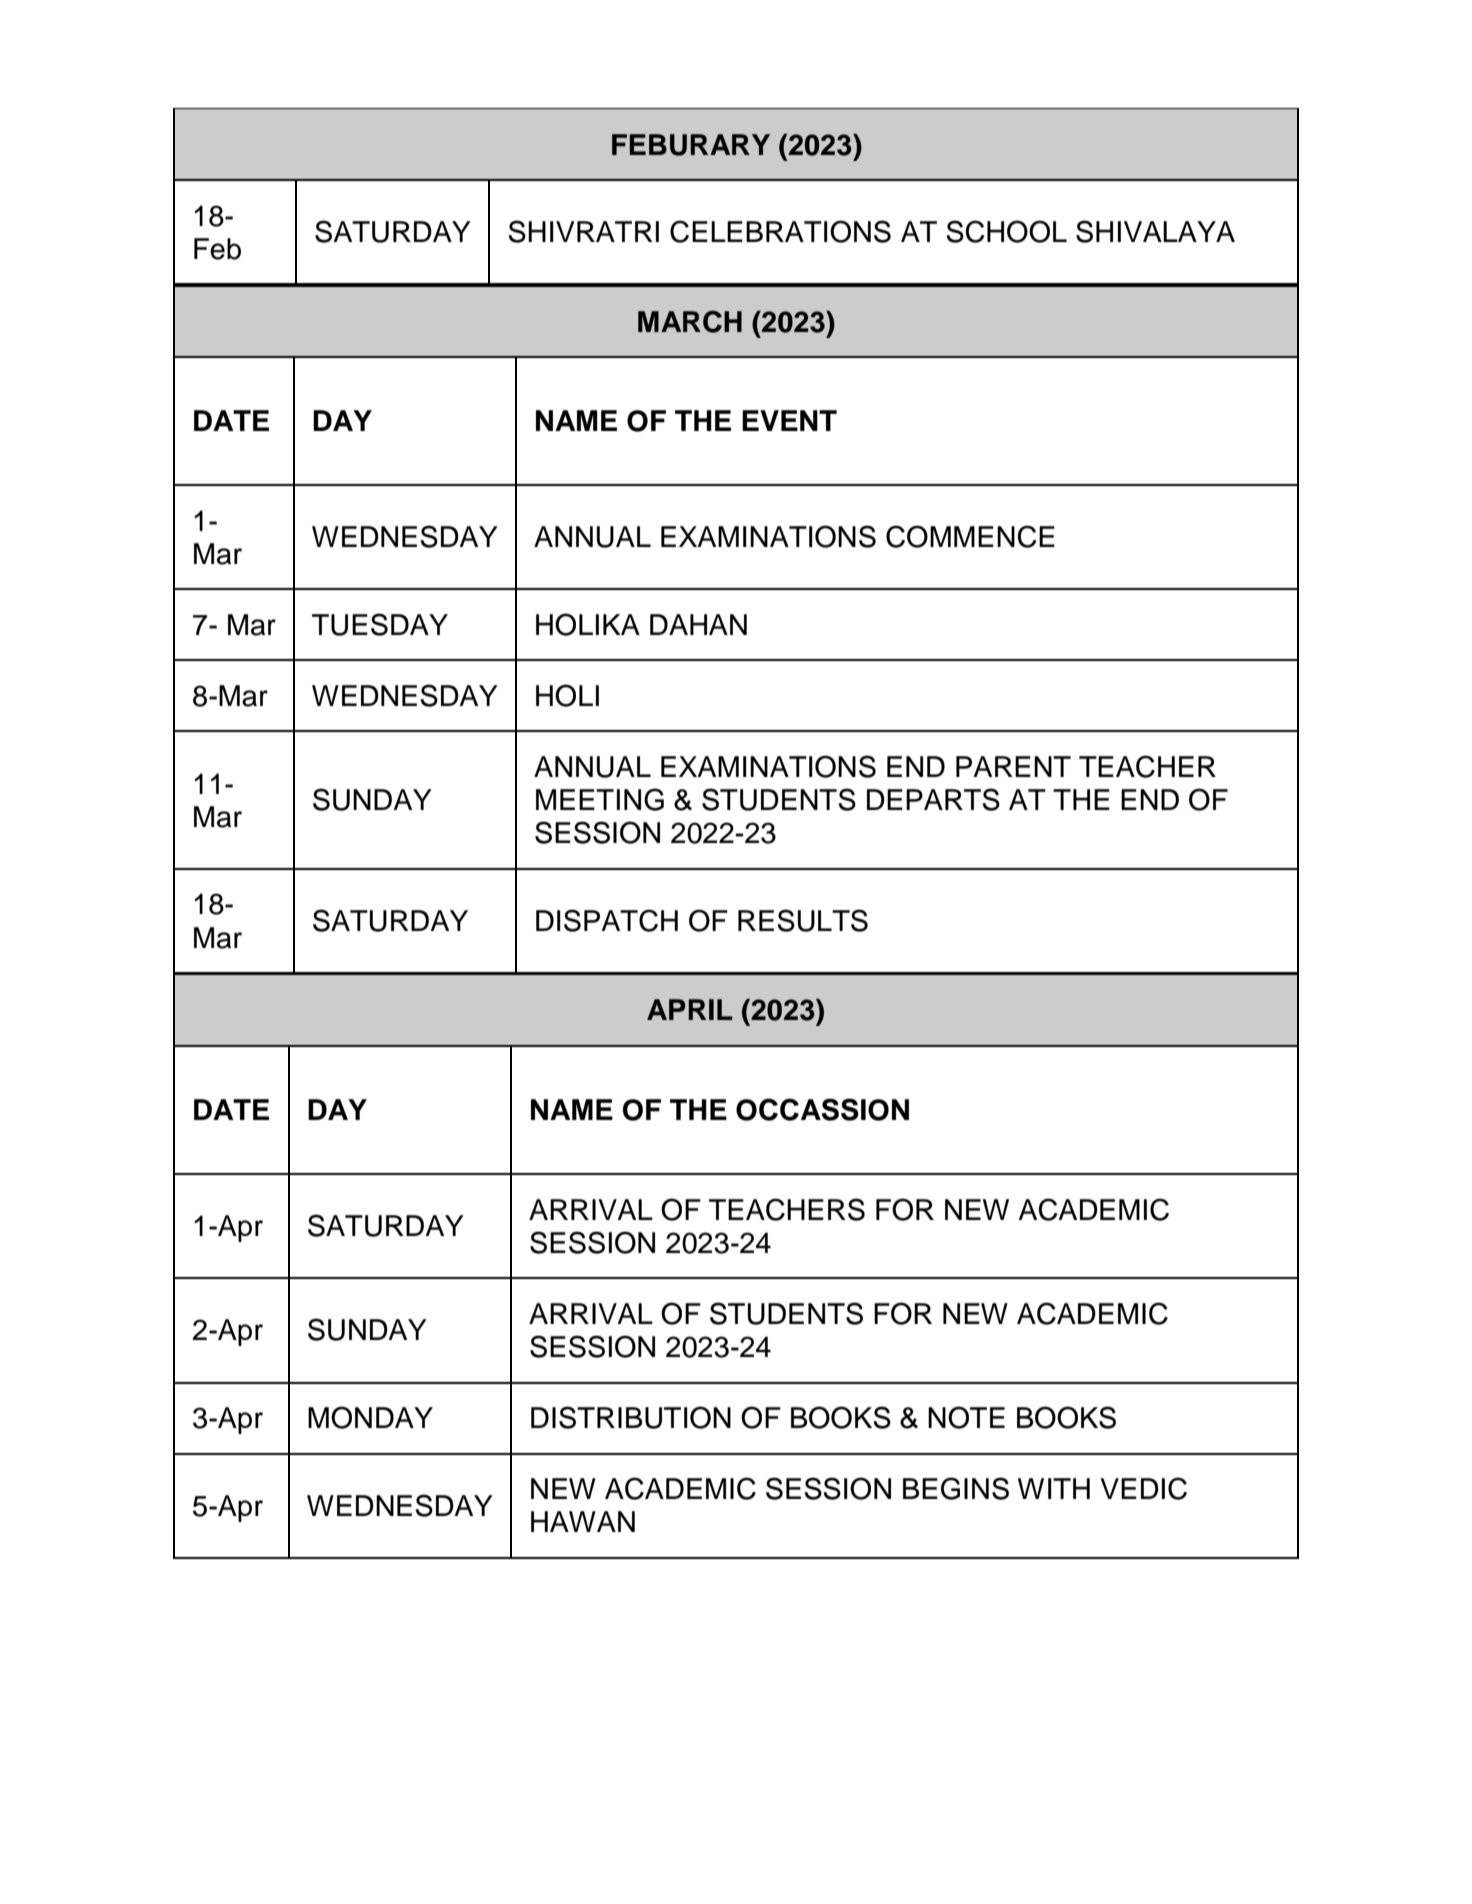  I want to click on CELEBRATIONS, so click(780, 231).
